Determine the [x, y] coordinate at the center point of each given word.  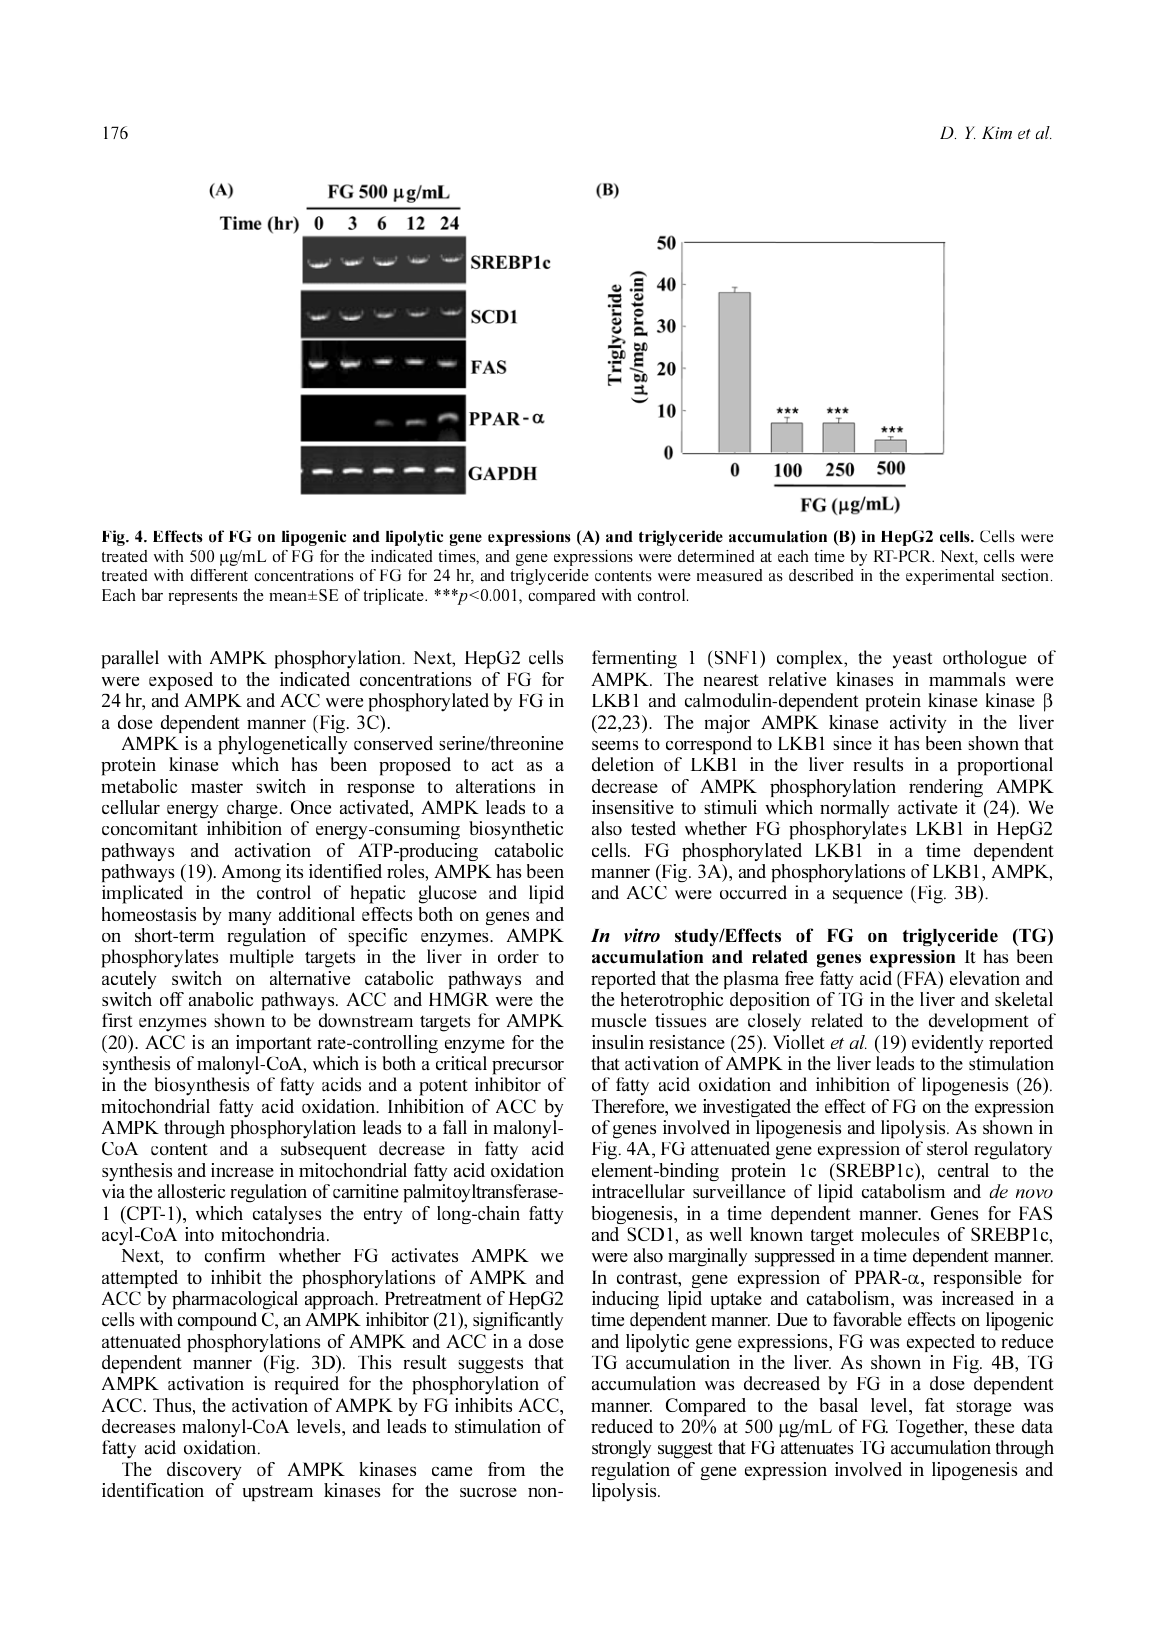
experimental [950, 577]
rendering [946, 788]
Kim [997, 132]
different [219, 575]
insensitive [633, 807]
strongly [621, 1449]
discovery [204, 1471]
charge [252, 809]
